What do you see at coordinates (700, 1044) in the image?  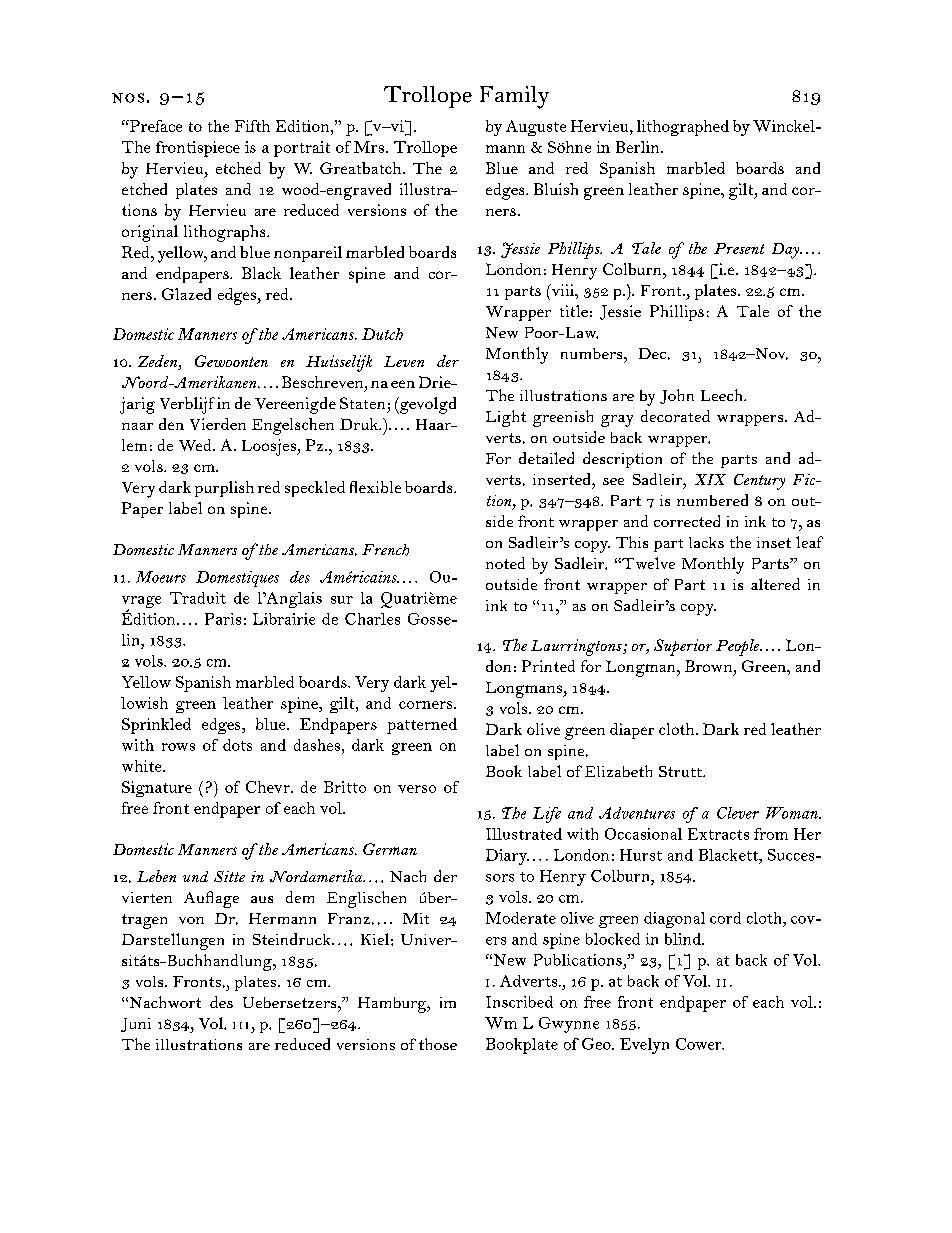 I see `Cower` at bounding box center [700, 1044].
